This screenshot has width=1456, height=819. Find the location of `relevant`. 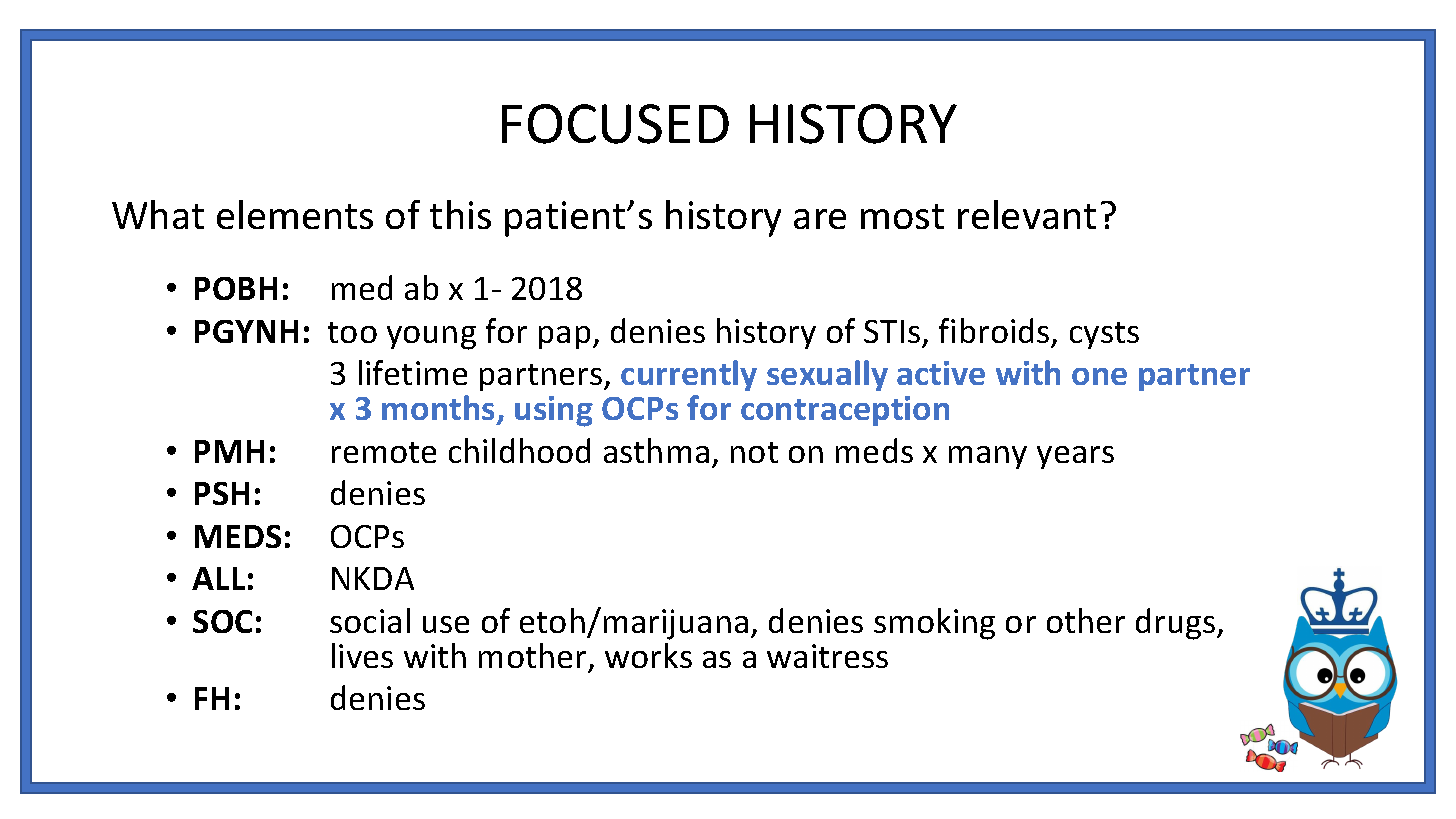

relevant is located at coordinates (1027, 214).
